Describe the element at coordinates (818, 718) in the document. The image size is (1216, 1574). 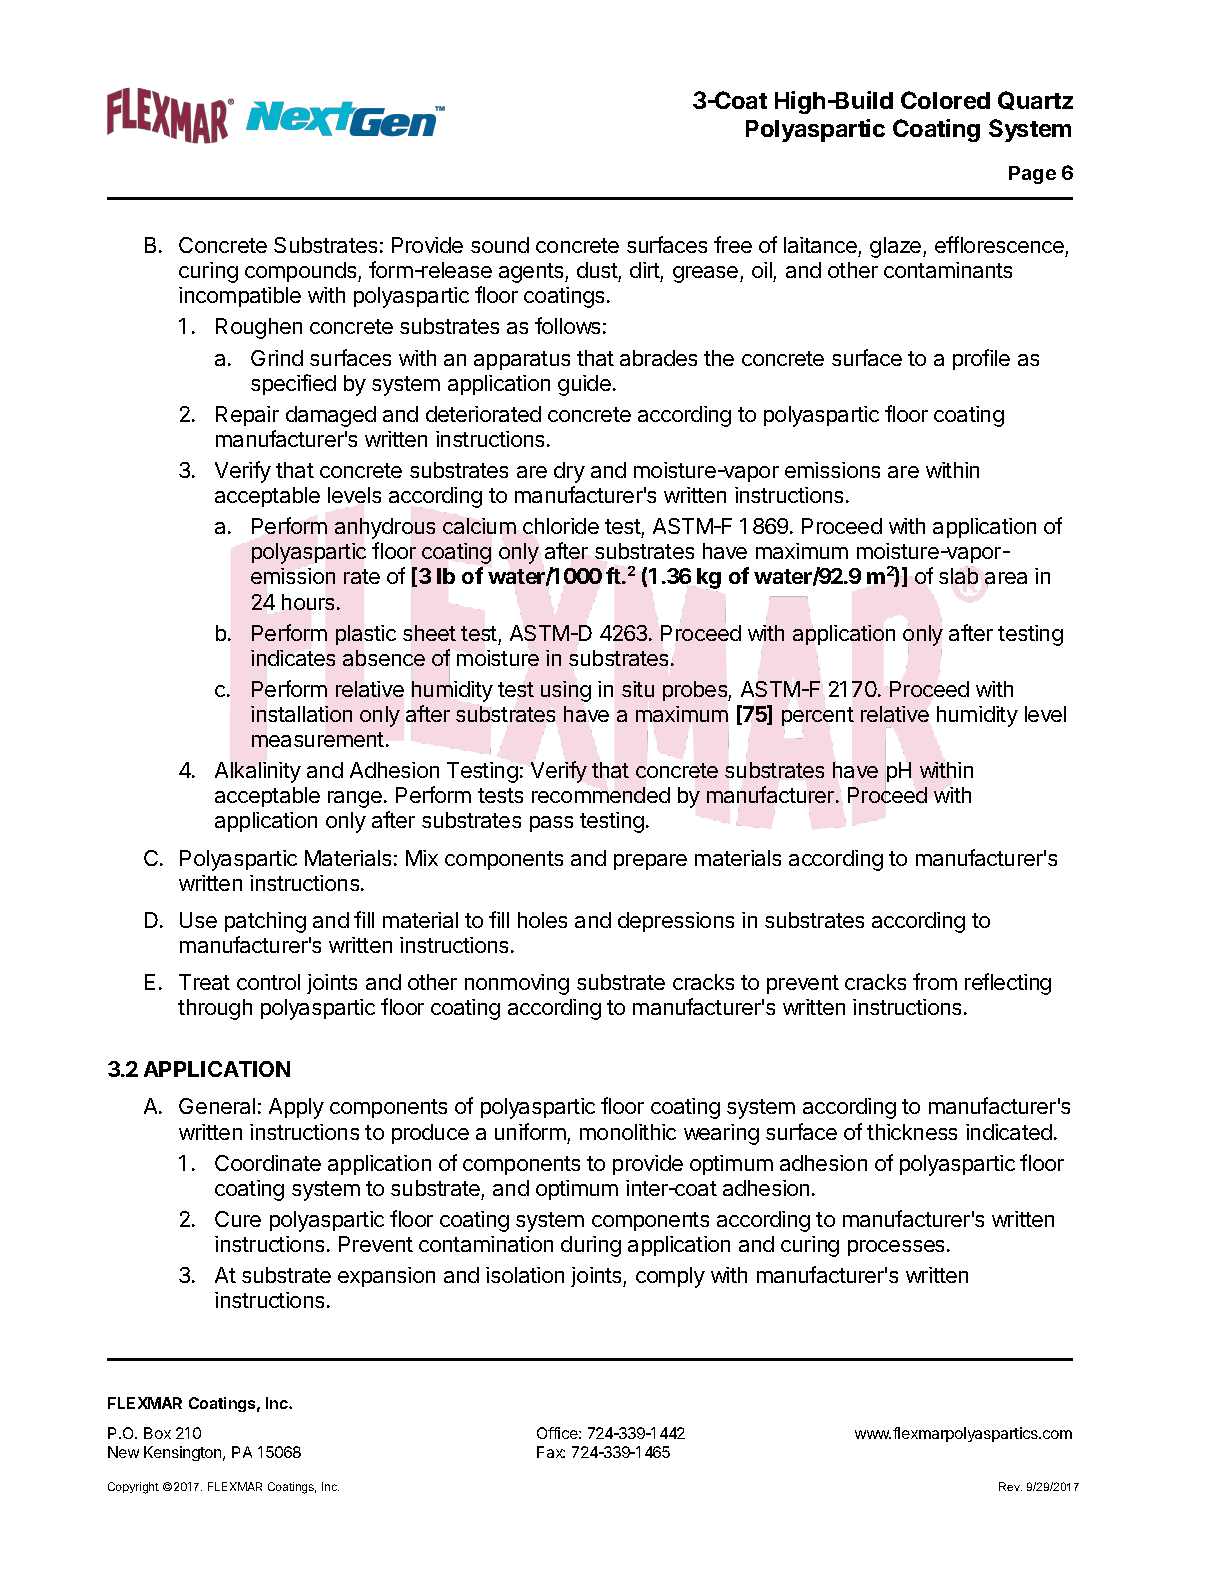
I see `percent` at that location.
